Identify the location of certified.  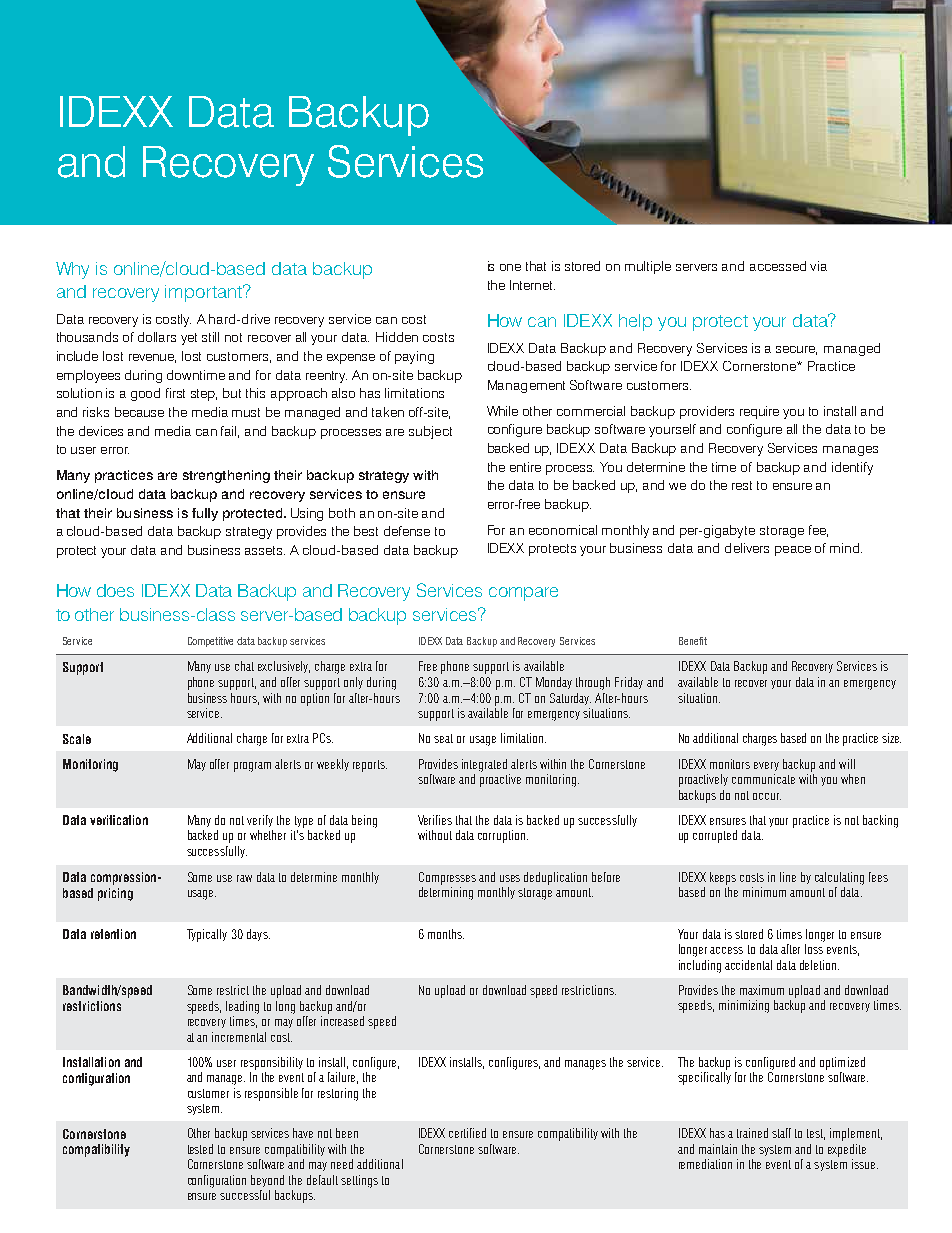
(467, 1133).
